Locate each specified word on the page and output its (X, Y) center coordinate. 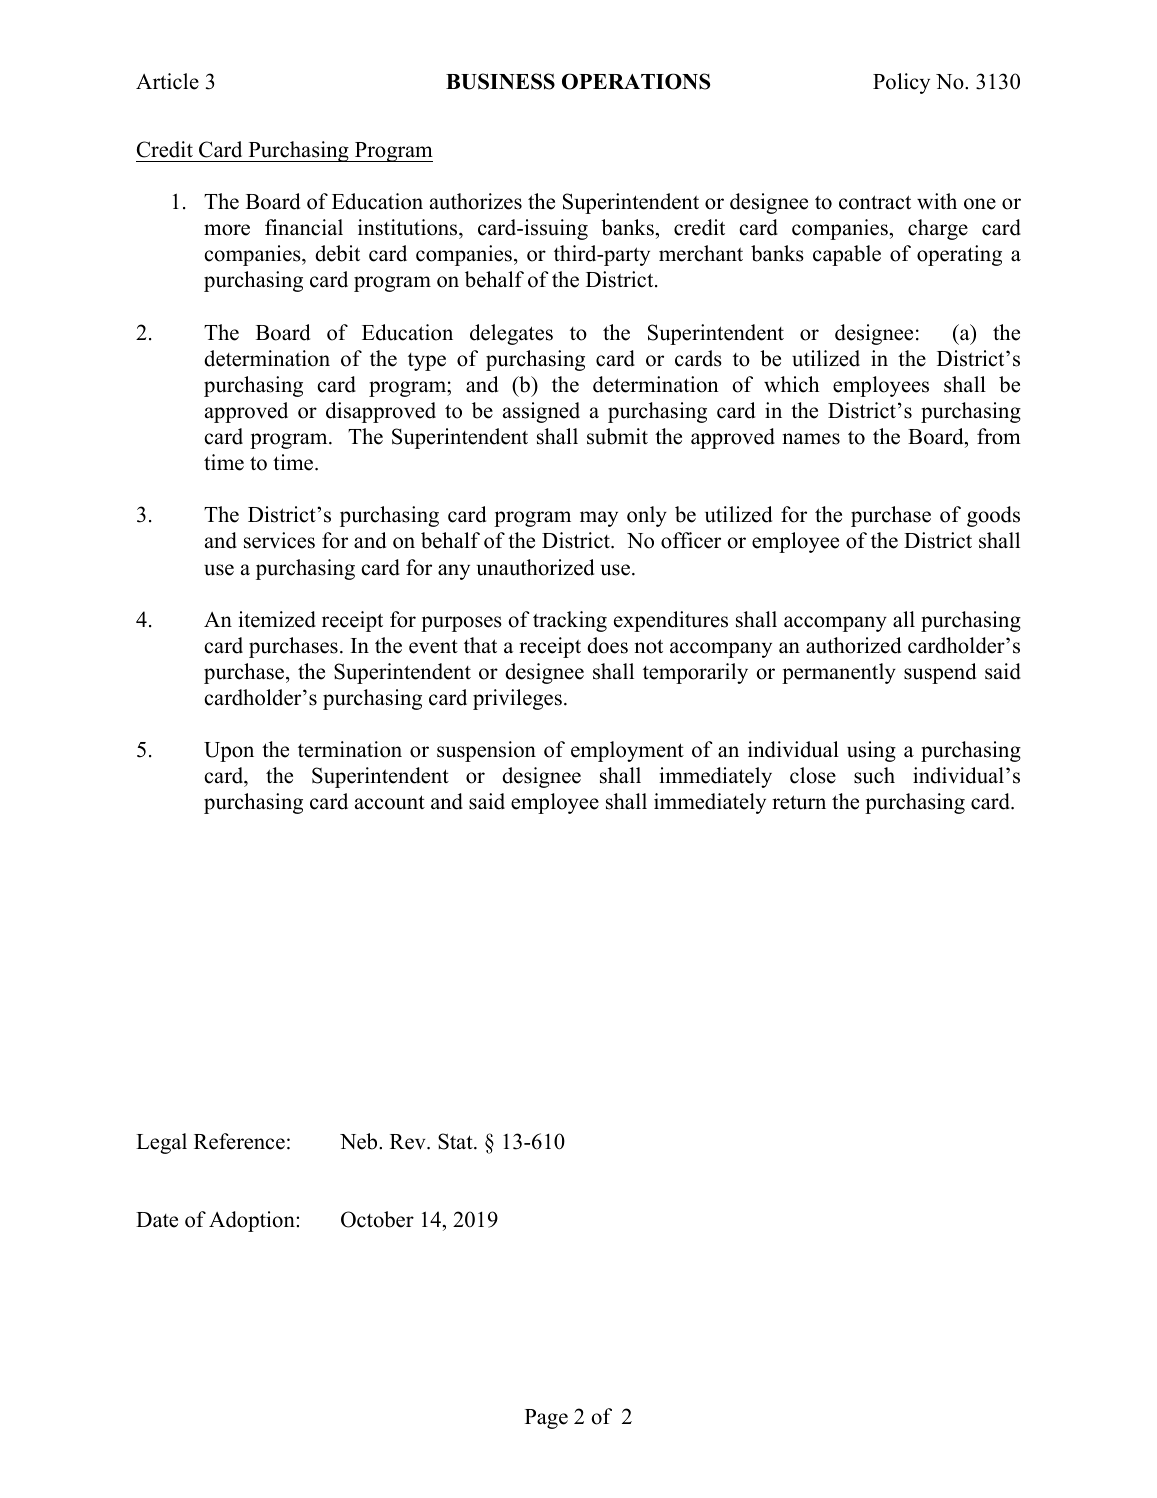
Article (167, 81)
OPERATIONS (636, 81)
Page (546, 1419)
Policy (901, 83)
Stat (456, 1141)
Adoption (253, 1221)
